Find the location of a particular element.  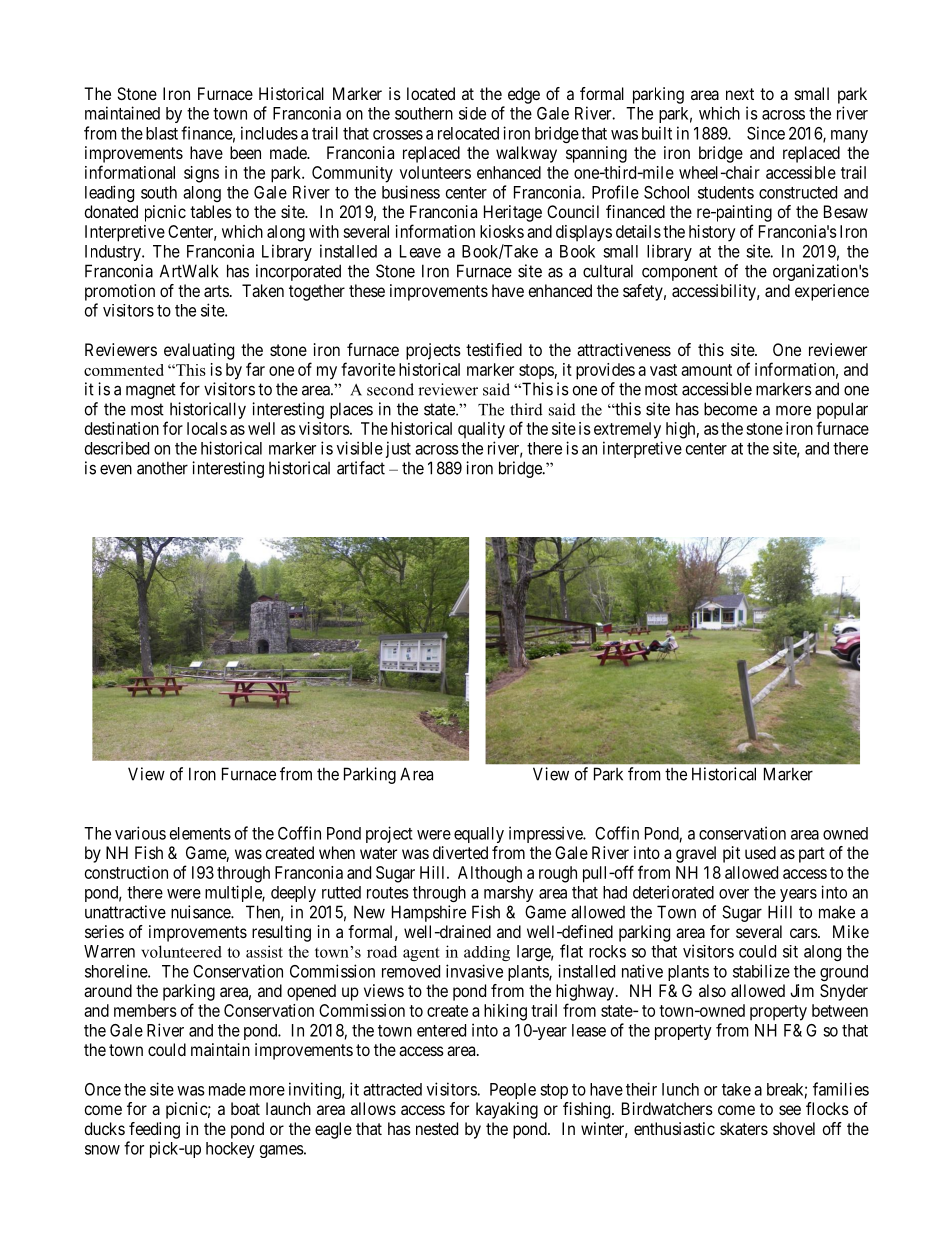

amount is located at coordinates (706, 370).
